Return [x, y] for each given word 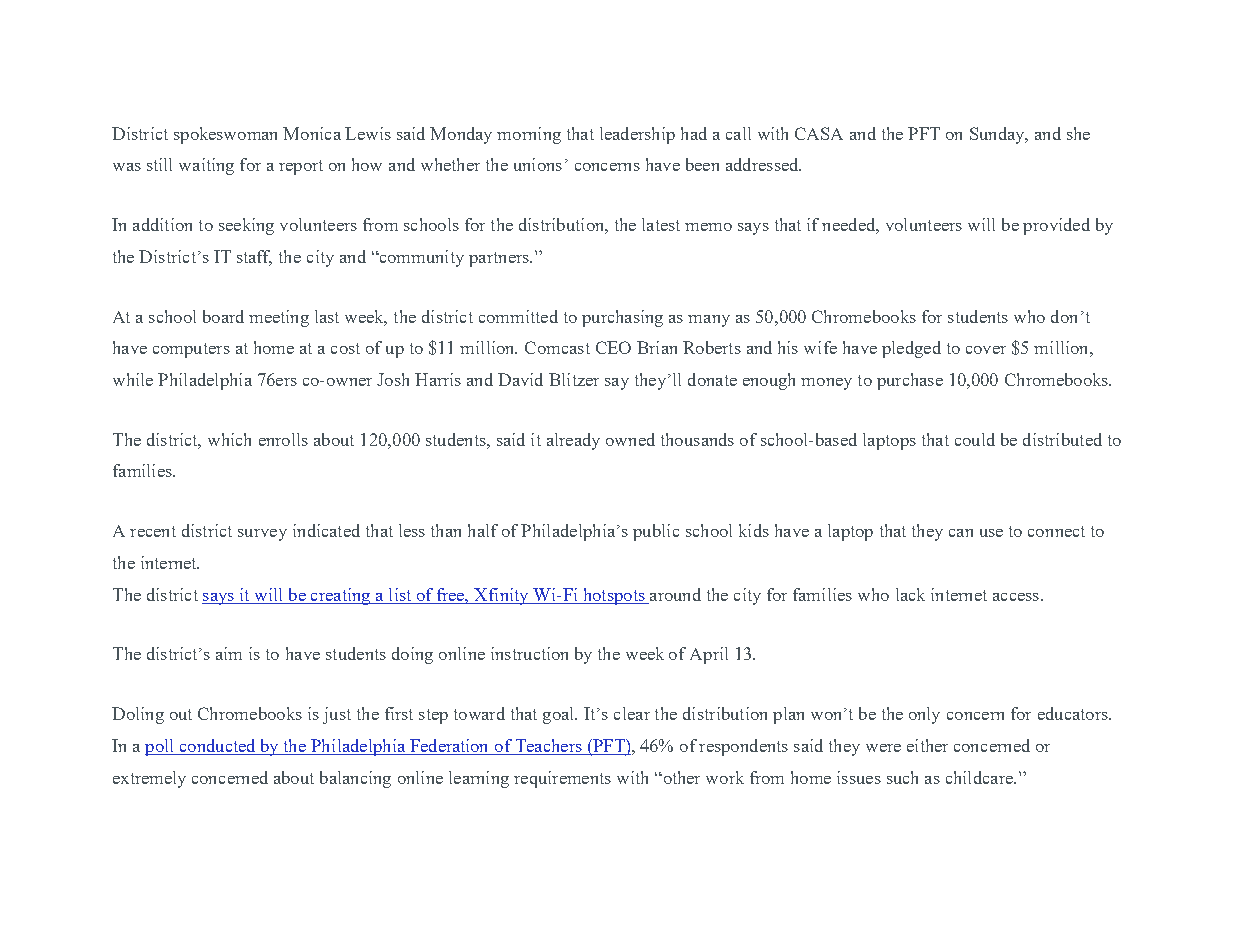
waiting [206, 166]
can [961, 533]
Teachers [548, 747]
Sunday [998, 135]
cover [986, 350]
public [656, 532]
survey [262, 535]
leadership [637, 135]
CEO [613, 347]
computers [191, 350]
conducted [217, 747]
